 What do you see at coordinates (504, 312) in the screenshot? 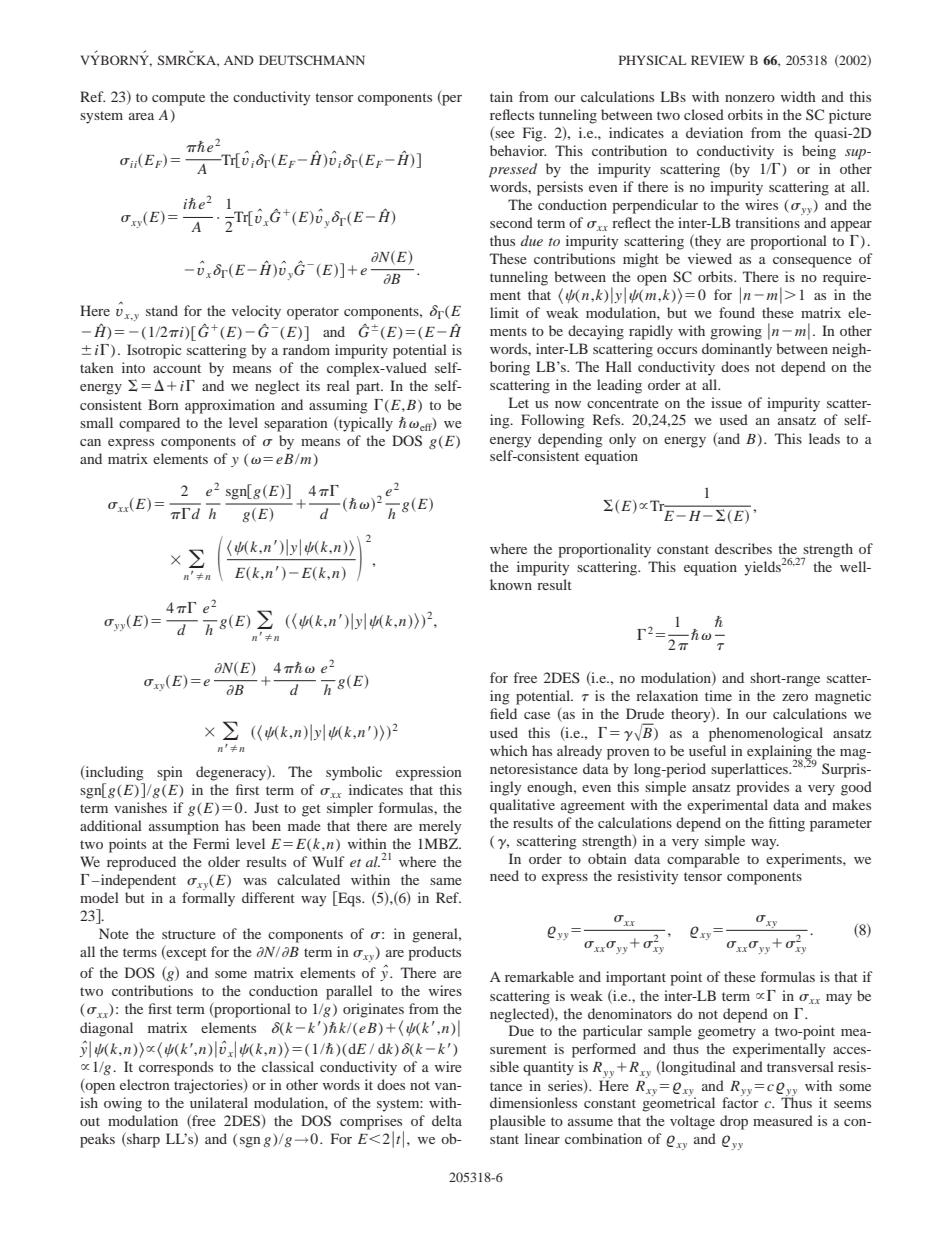
I see `limit` at bounding box center [504, 312].
